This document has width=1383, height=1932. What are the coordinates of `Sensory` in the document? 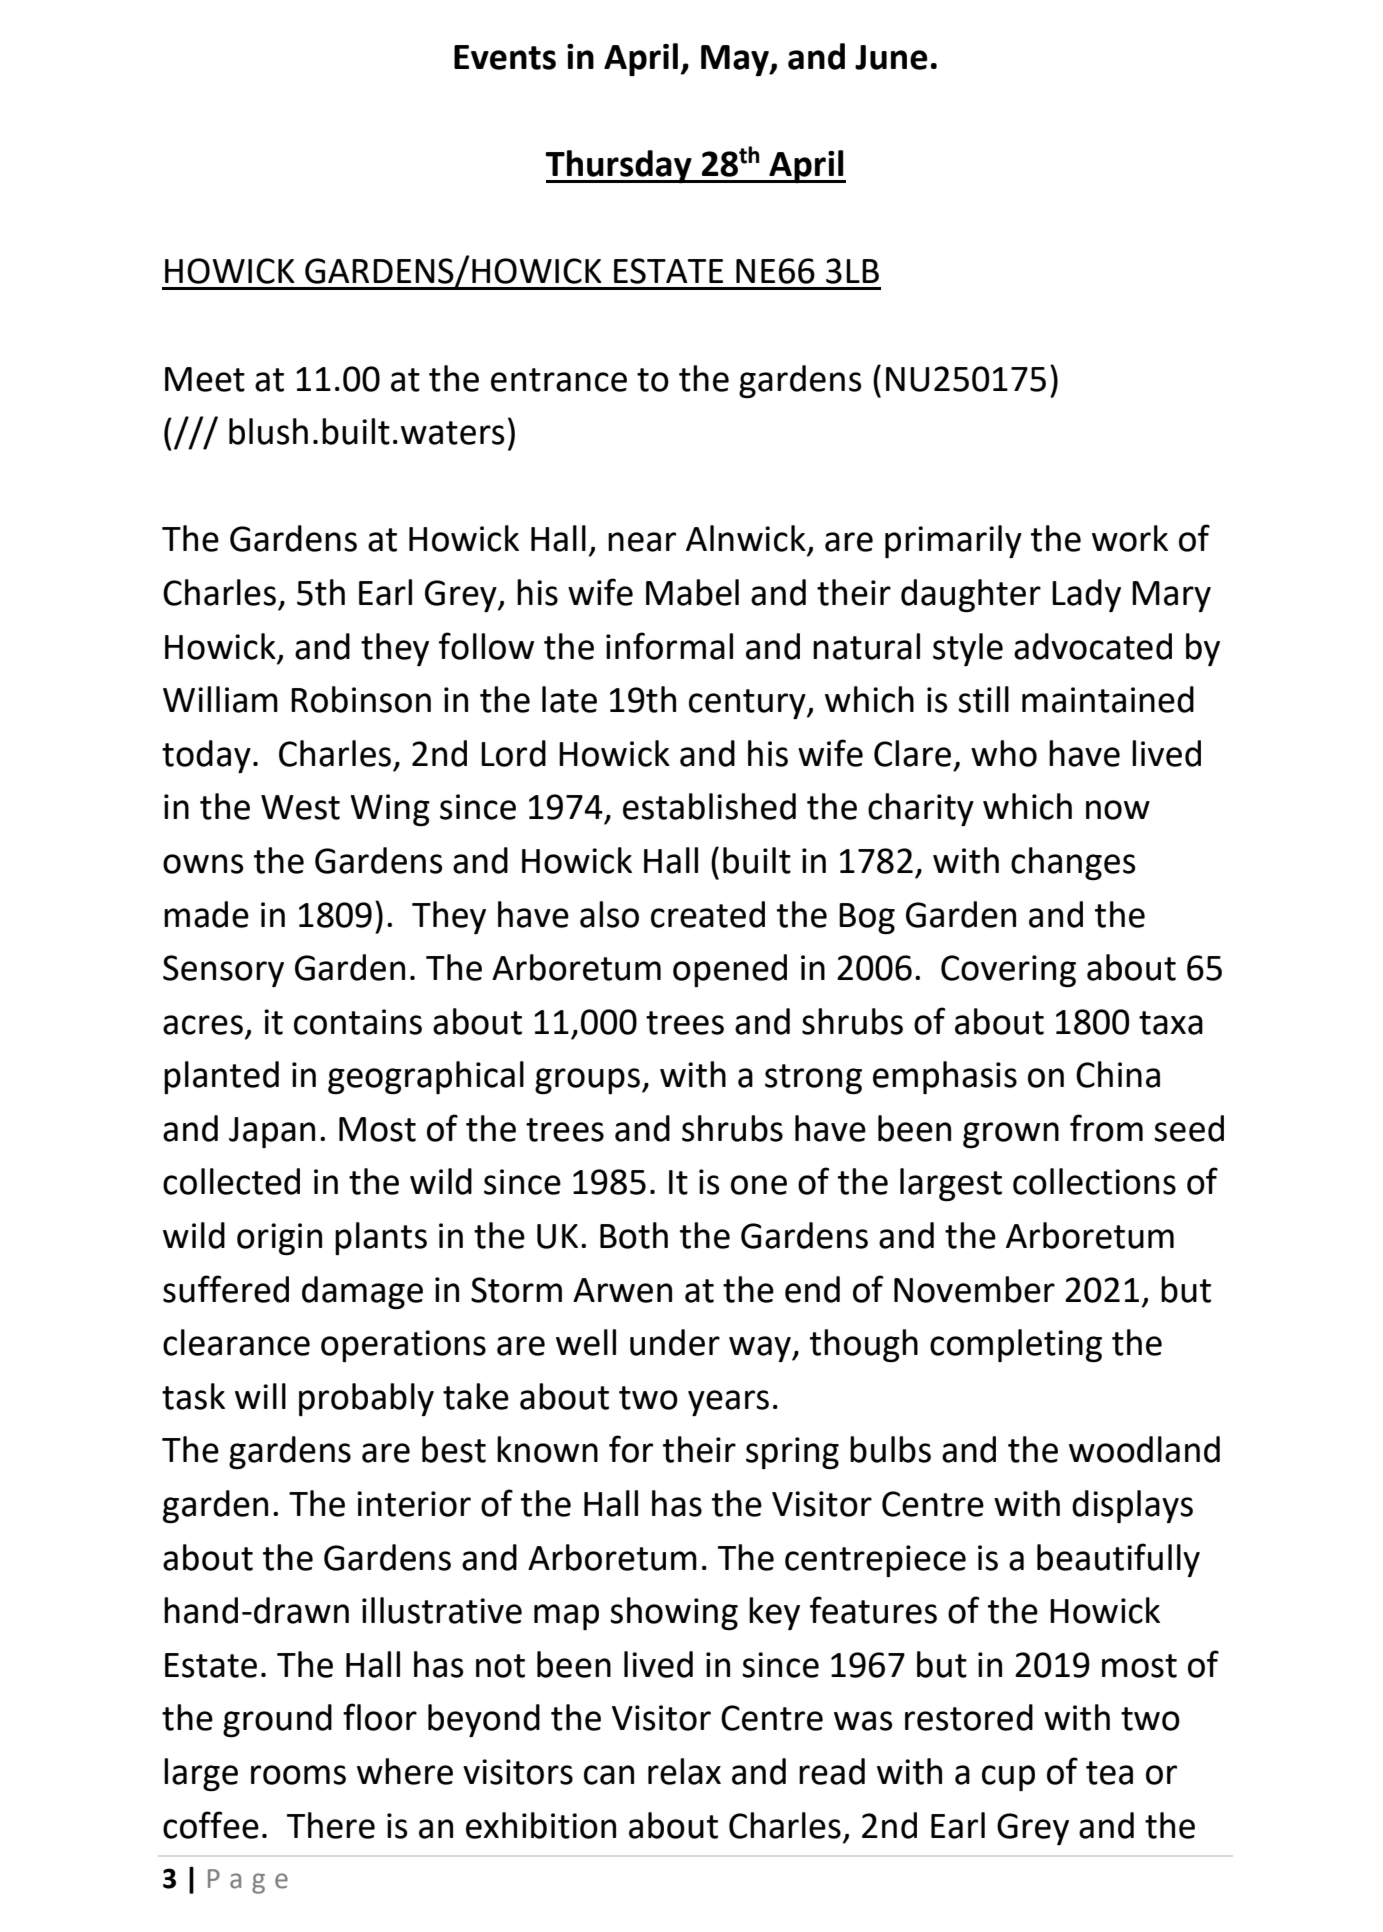 It's located at (223, 971).
